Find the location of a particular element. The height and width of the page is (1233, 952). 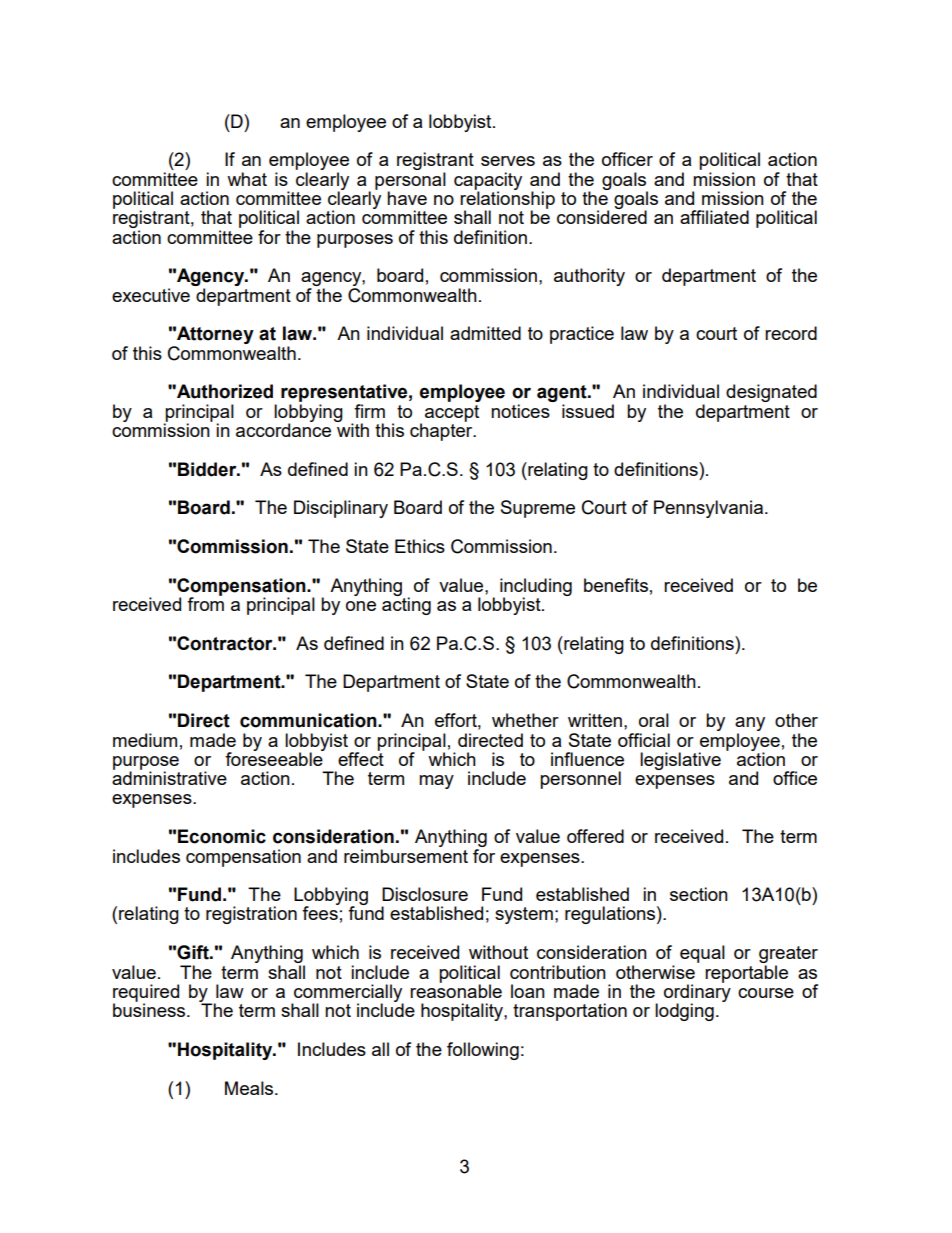

lodging is located at coordinates (684, 1012).
